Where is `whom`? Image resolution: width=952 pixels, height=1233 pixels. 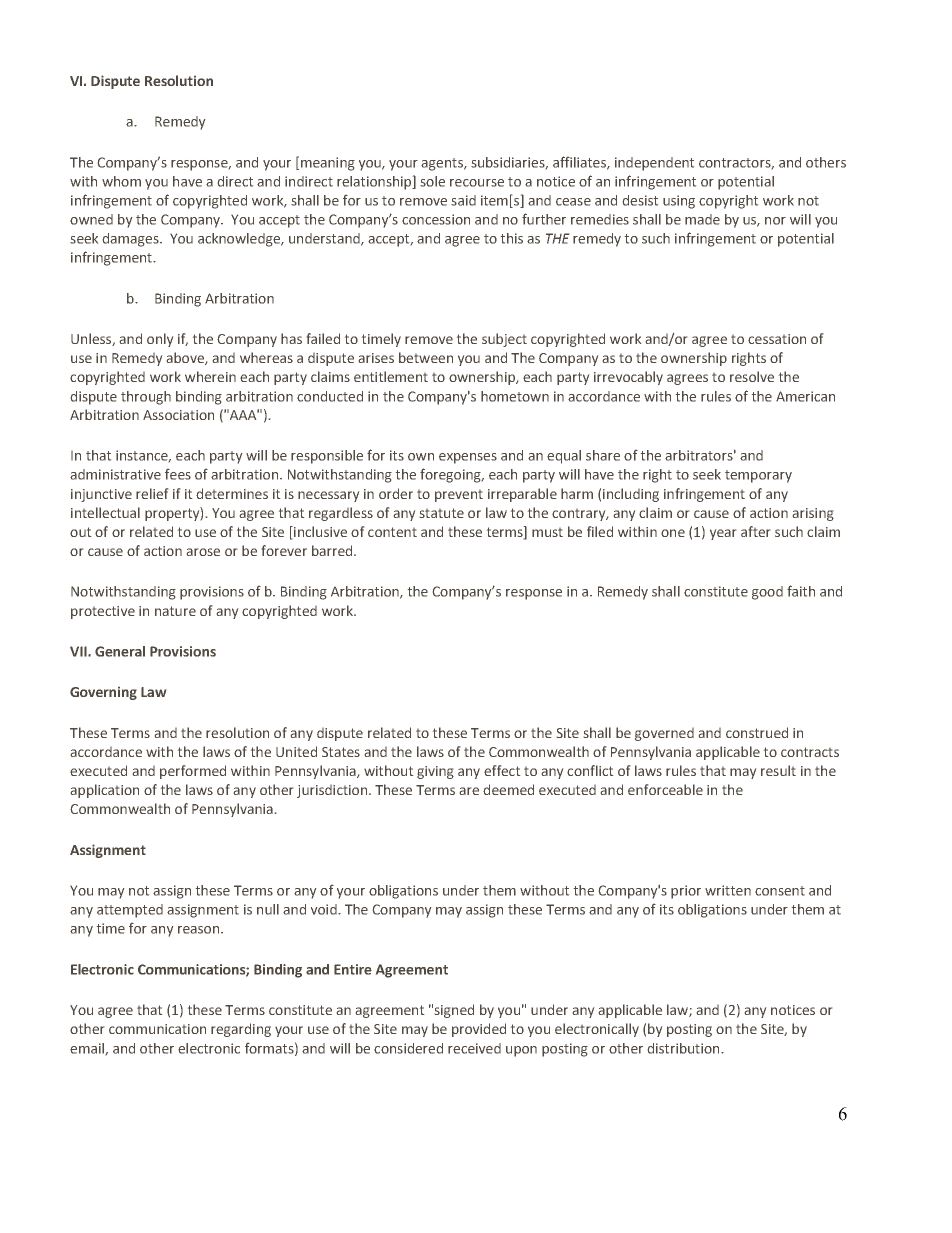
whom is located at coordinates (121, 181).
